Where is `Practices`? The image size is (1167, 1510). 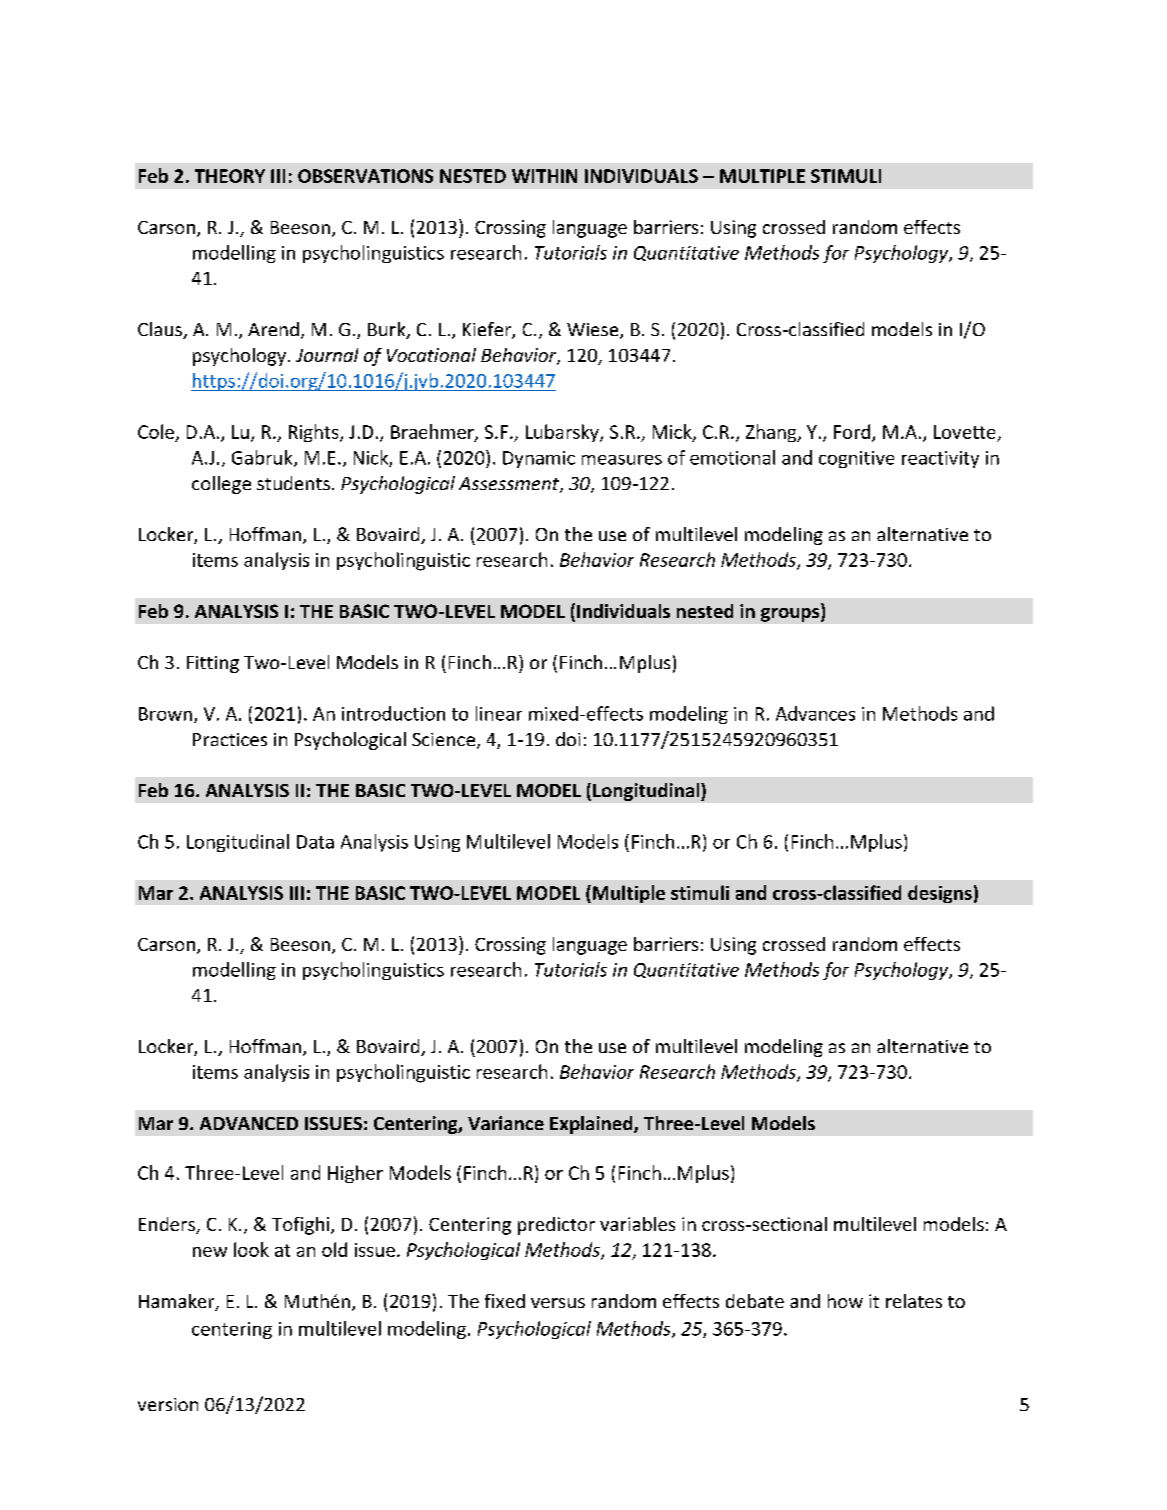 Practices is located at coordinates (230, 739).
